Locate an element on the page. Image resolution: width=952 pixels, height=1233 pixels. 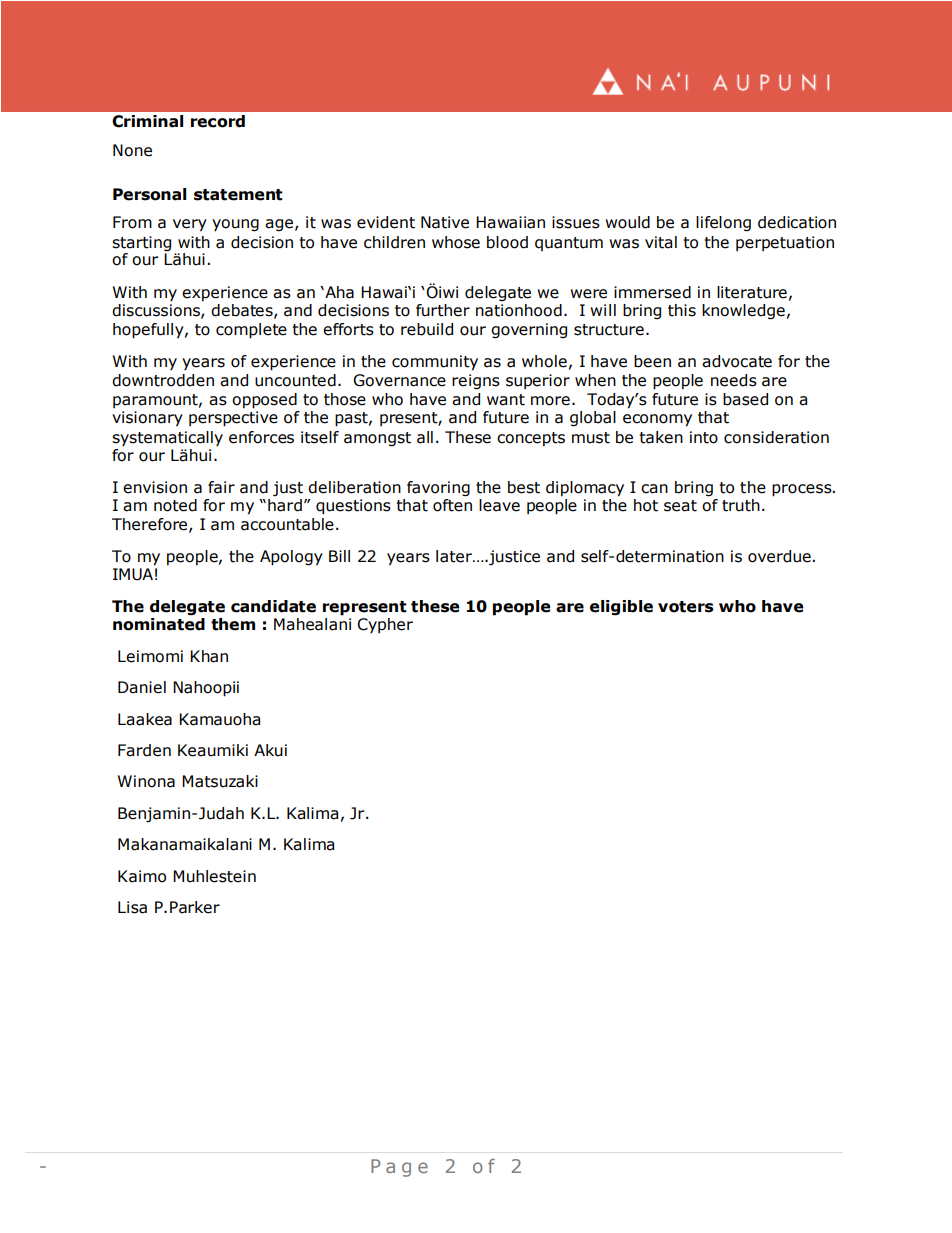
Lisa is located at coordinates (132, 907).
